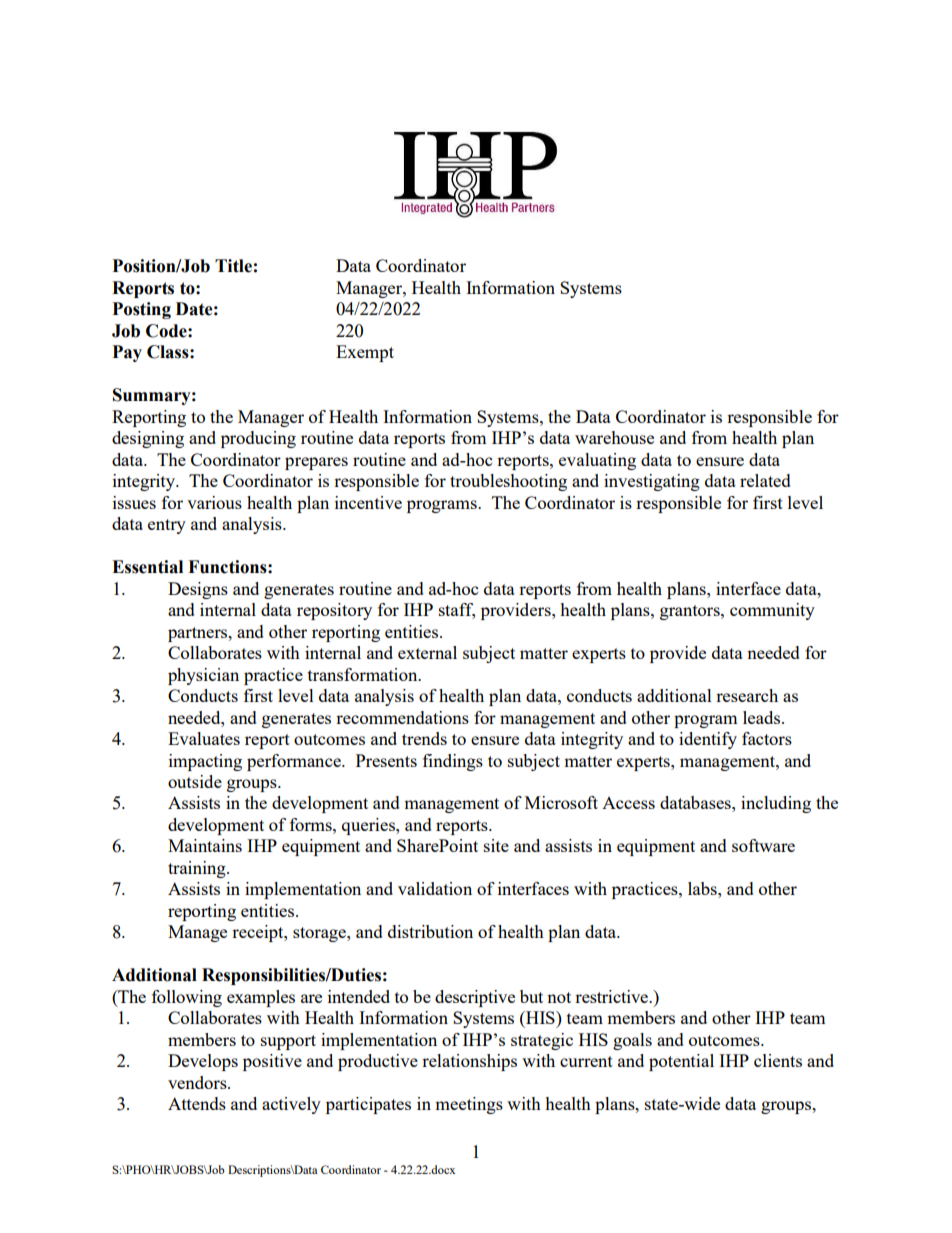 This page has width=952, height=1233. Describe the element at coordinates (198, 1082) in the page. I see `vendors` at that location.
